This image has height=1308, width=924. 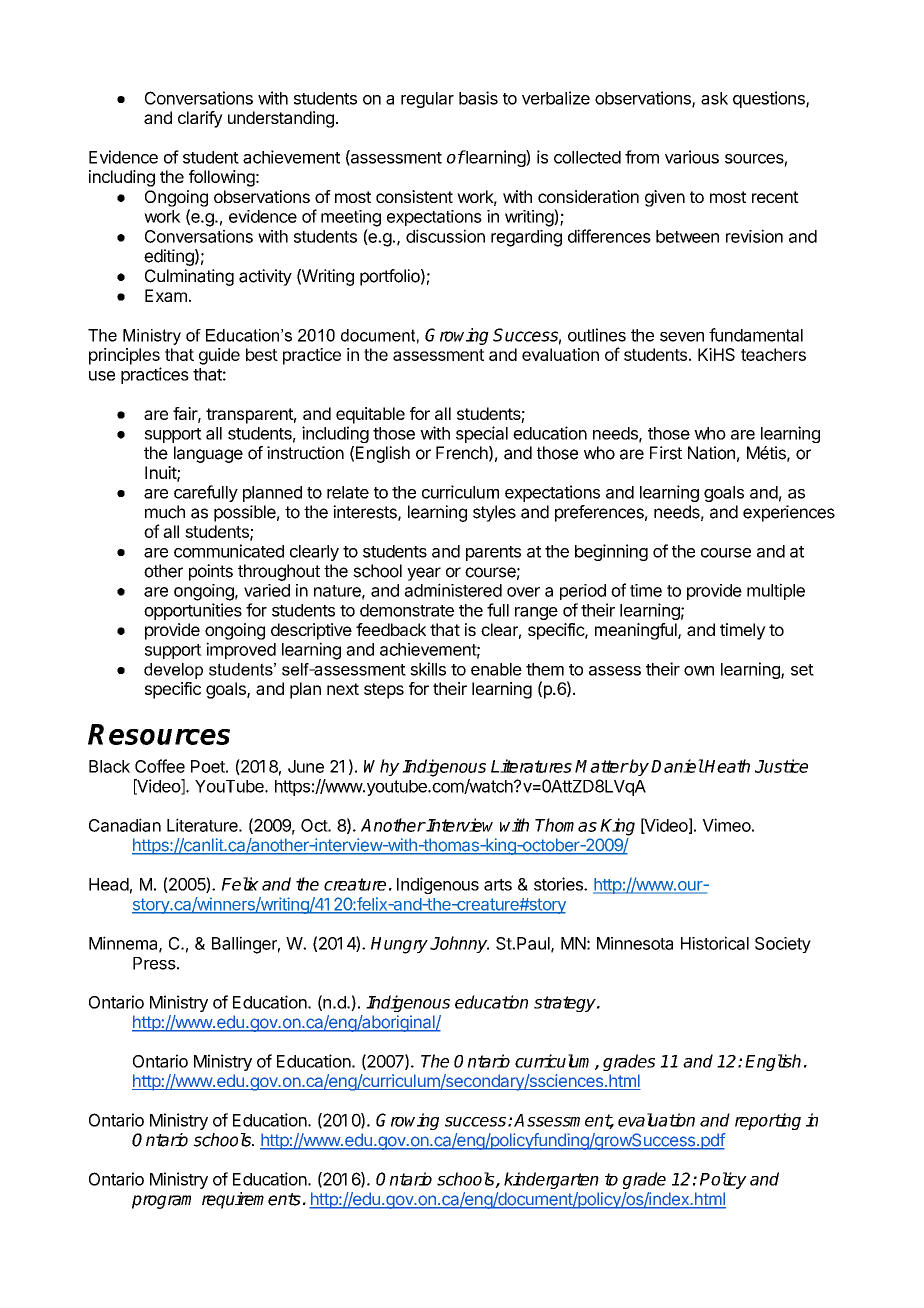 I want to click on skills, so click(x=428, y=669).
